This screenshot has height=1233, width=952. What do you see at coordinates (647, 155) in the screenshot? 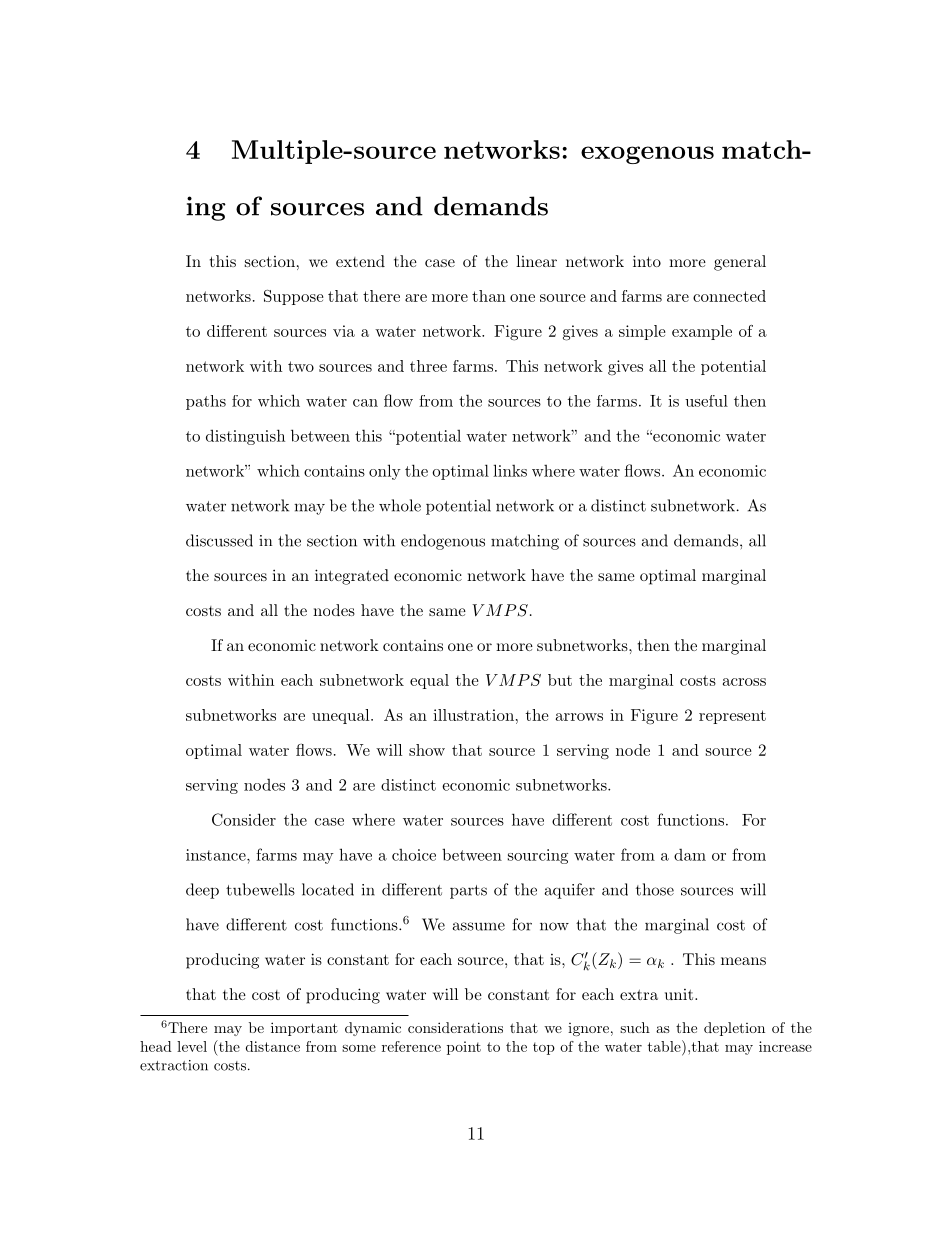
I see `exogenous` at bounding box center [647, 155].
